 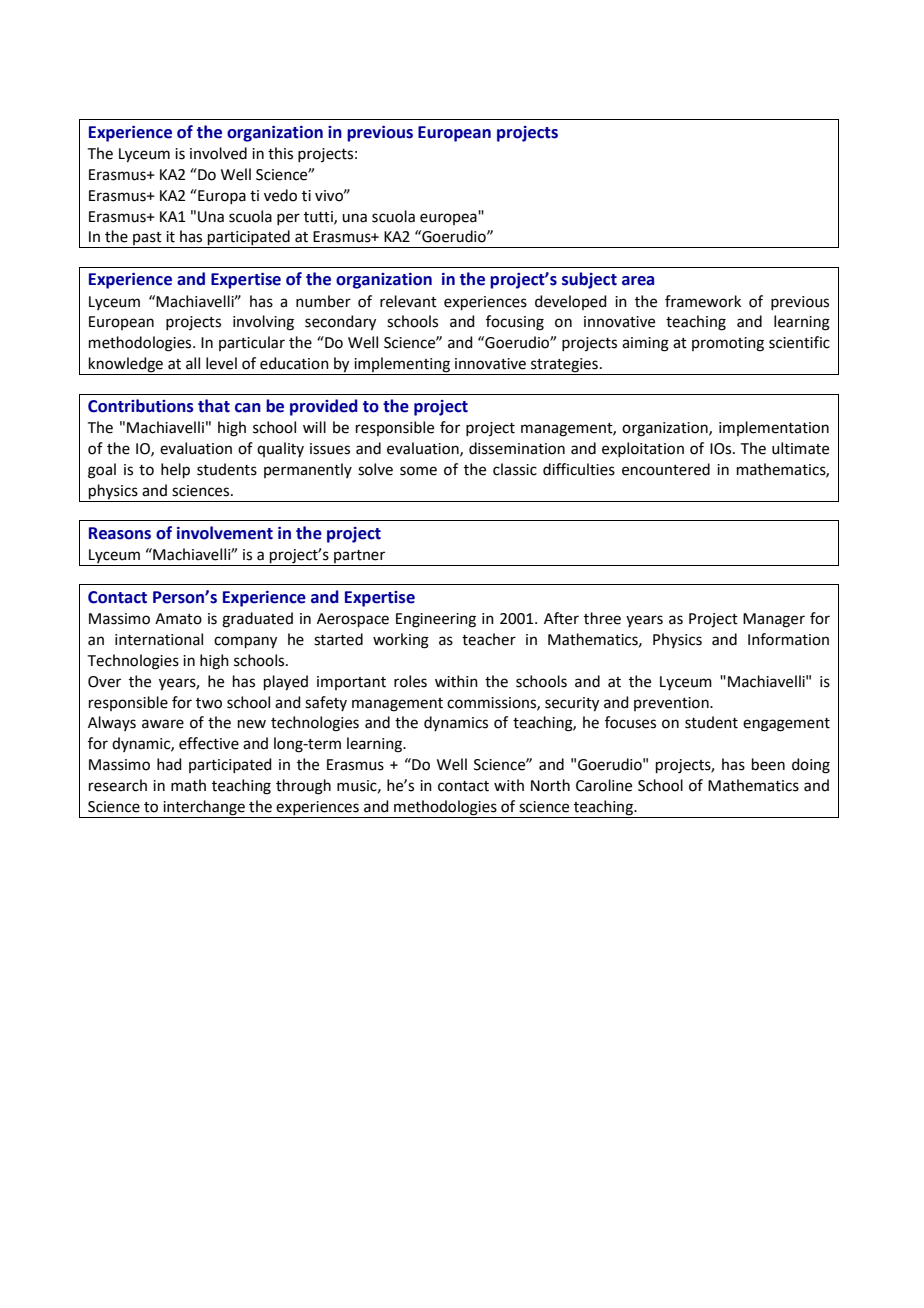 What do you see at coordinates (638, 281) in the document?
I see `area` at bounding box center [638, 281].
